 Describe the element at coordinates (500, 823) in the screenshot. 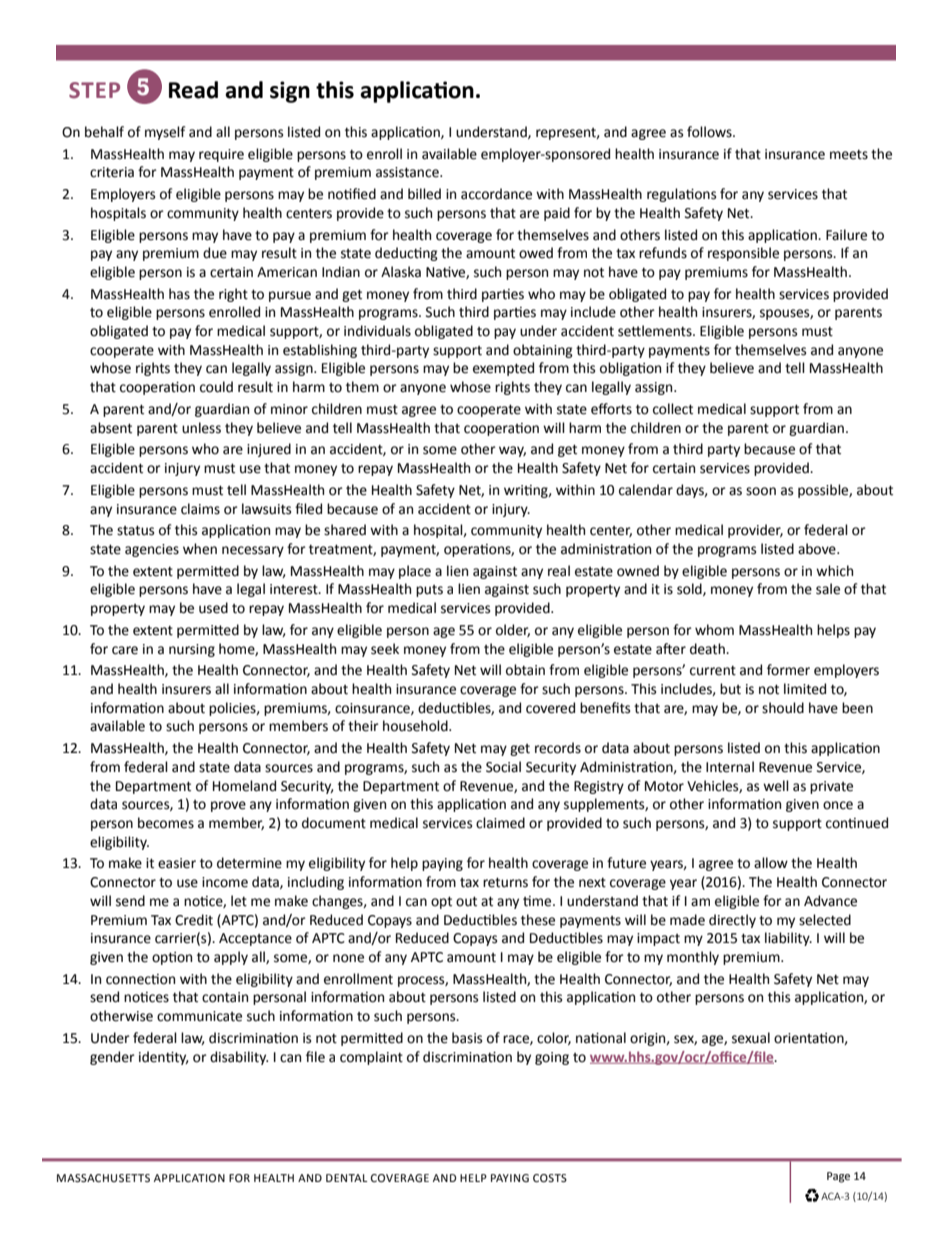

I see `claimed` at that location.
